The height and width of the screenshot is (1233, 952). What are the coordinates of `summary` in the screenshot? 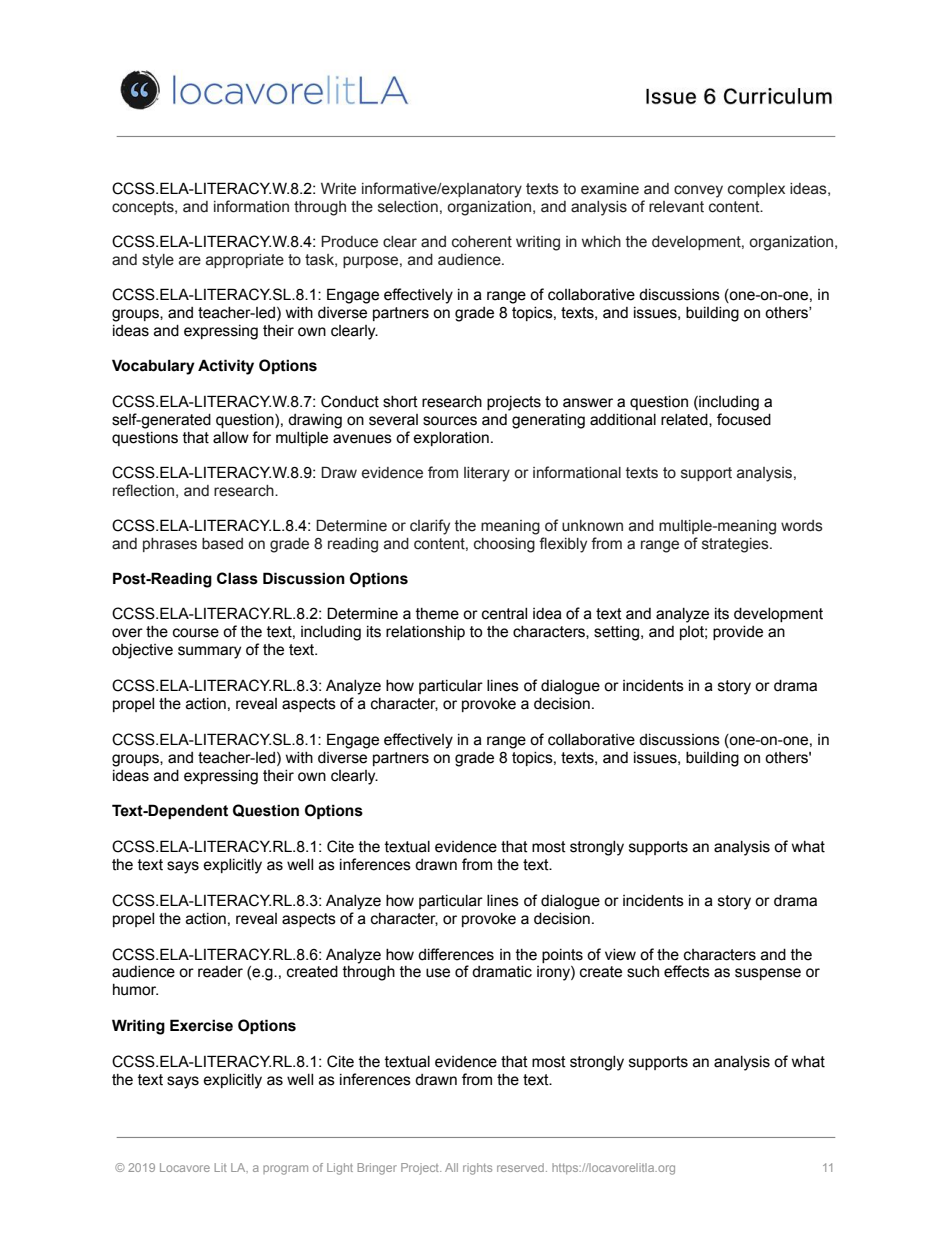 It's located at (209, 652).
